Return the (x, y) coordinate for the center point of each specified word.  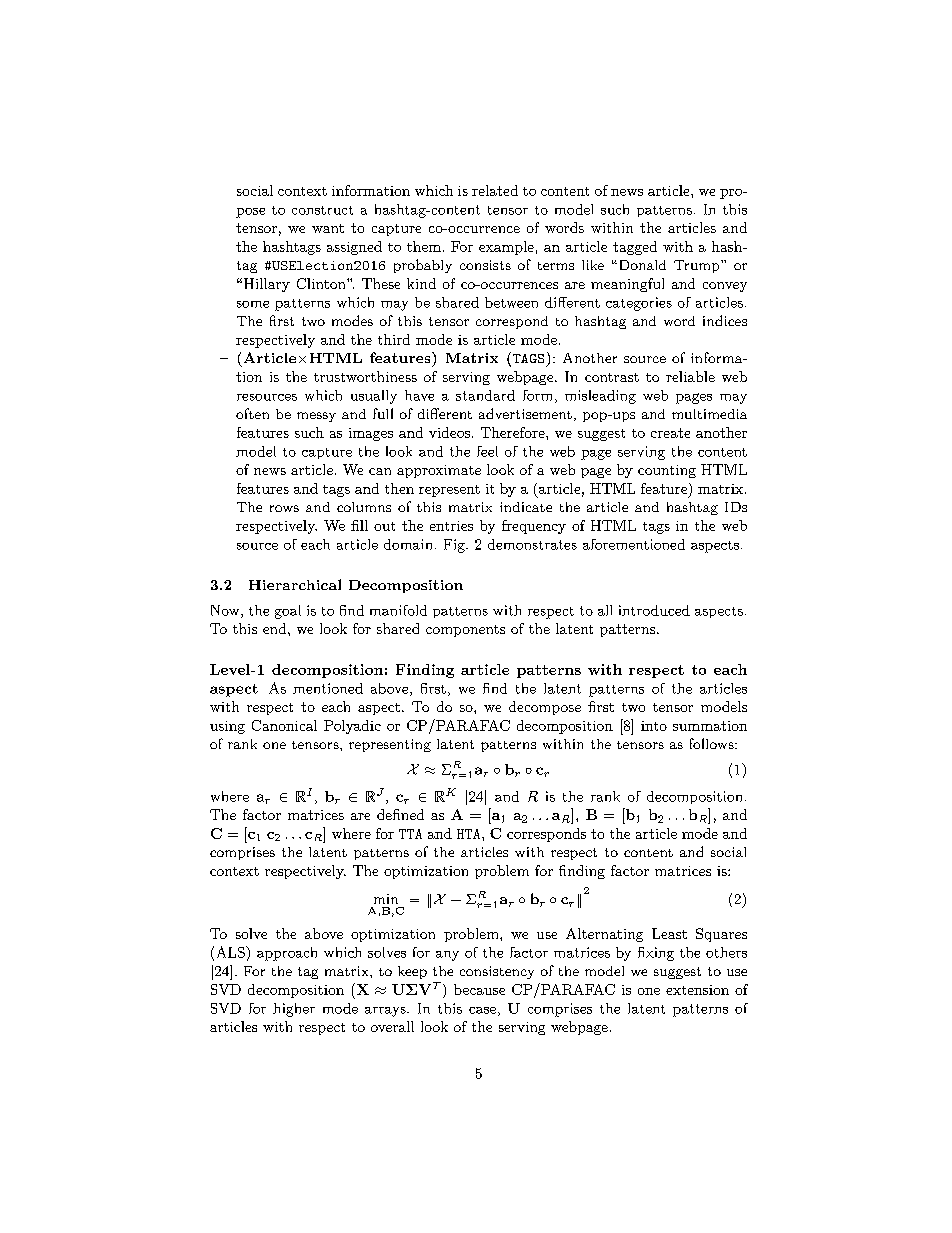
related (495, 190)
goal (288, 612)
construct (322, 210)
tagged (635, 248)
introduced (654, 610)
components (465, 631)
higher (294, 1010)
